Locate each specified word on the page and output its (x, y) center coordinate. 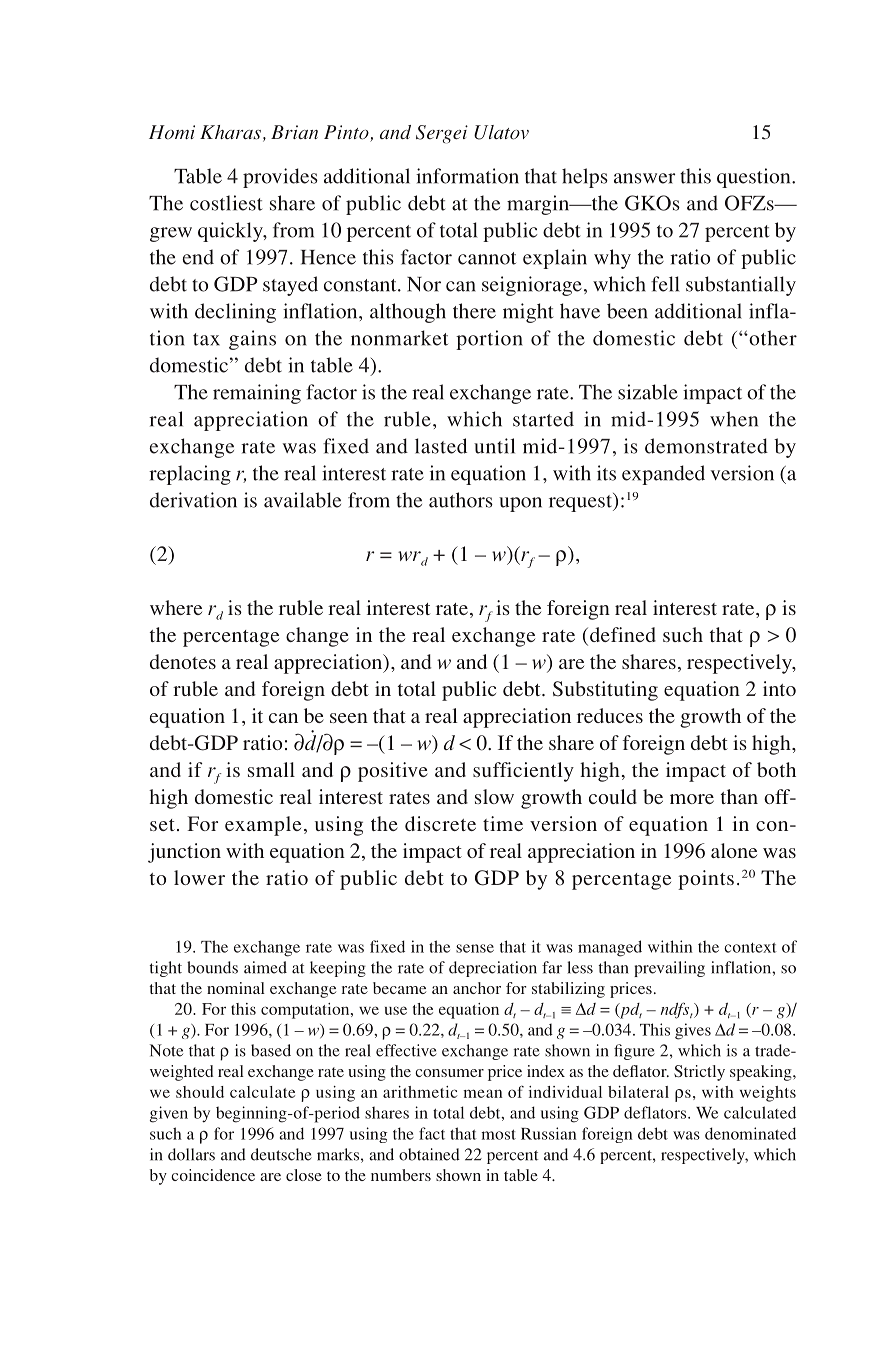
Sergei (442, 134)
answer (644, 178)
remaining (257, 394)
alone (734, 850)
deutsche (281, 1154)
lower (199, 877)
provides (280, 178)
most (498, 1134)
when (734, 419)
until (494, 446)
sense (475, 948)
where (176, 607)
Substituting (605, 691)
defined (623, 634)
